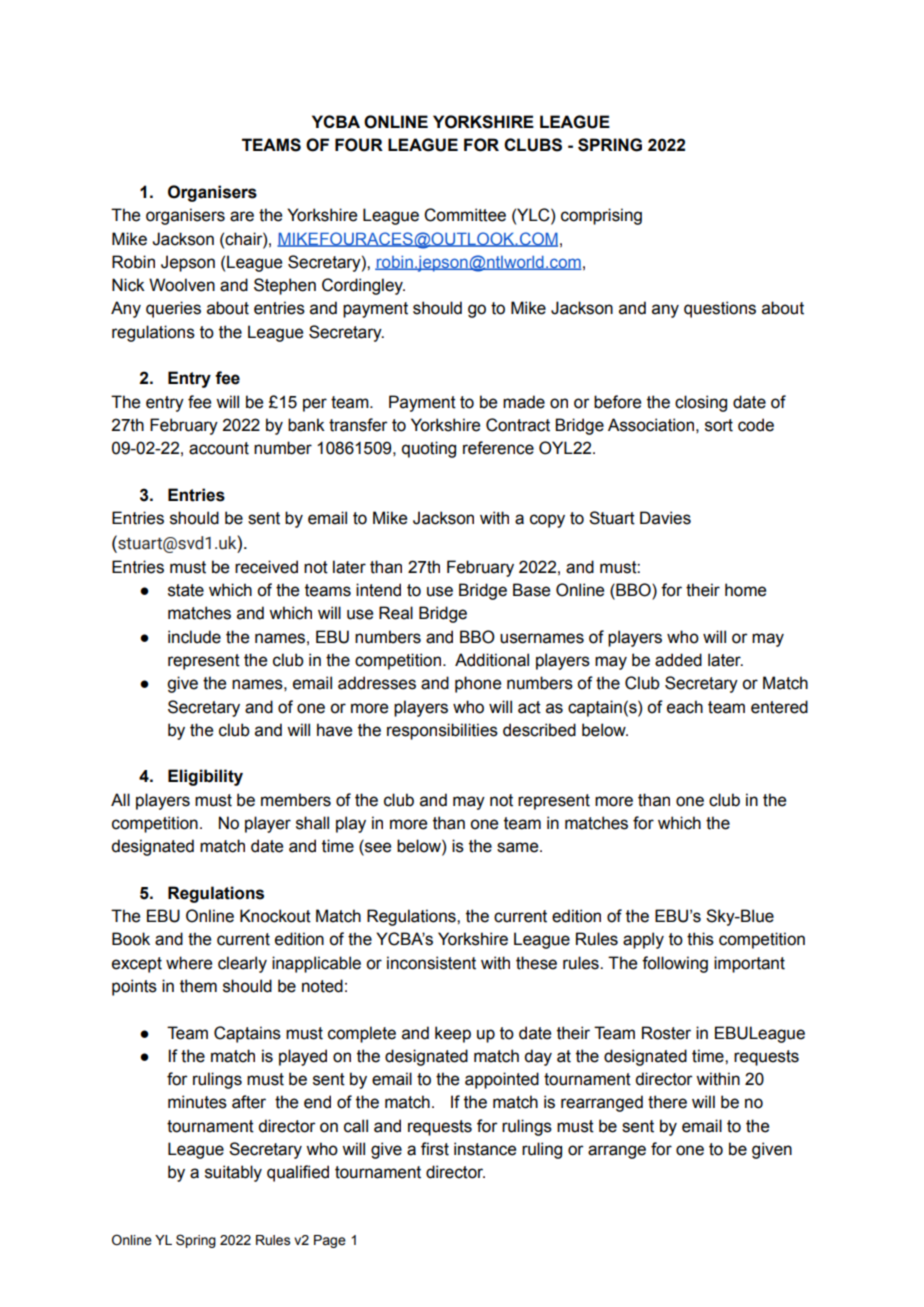 The image size is (924, 1307). Describe the element at coordinates (720, 309) in the document. I see `questions` at that location.
